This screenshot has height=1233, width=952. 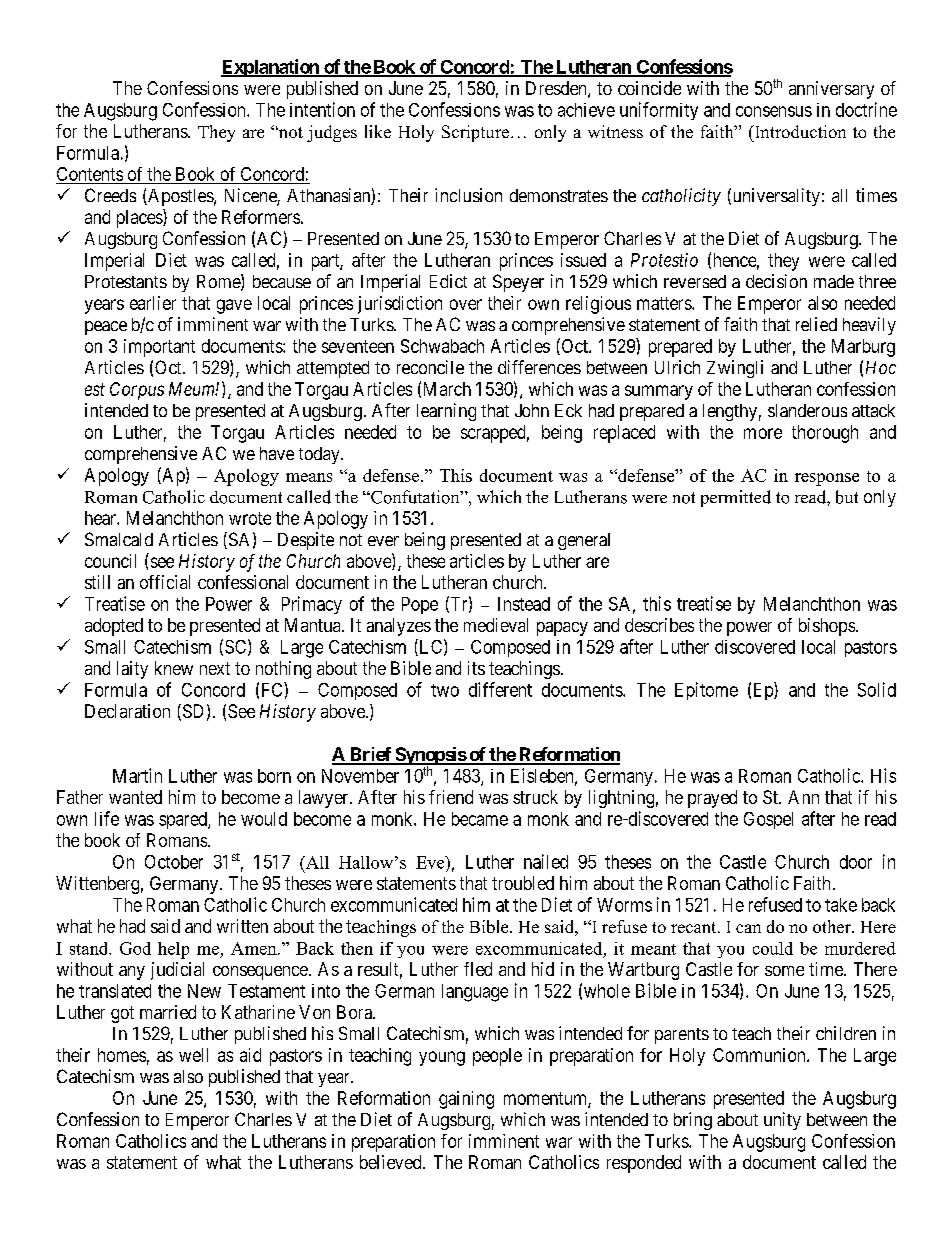 What do you see at coordinates (774, 111) in the screenshot?
I see `consensus` at bounding box center [774, 111].
